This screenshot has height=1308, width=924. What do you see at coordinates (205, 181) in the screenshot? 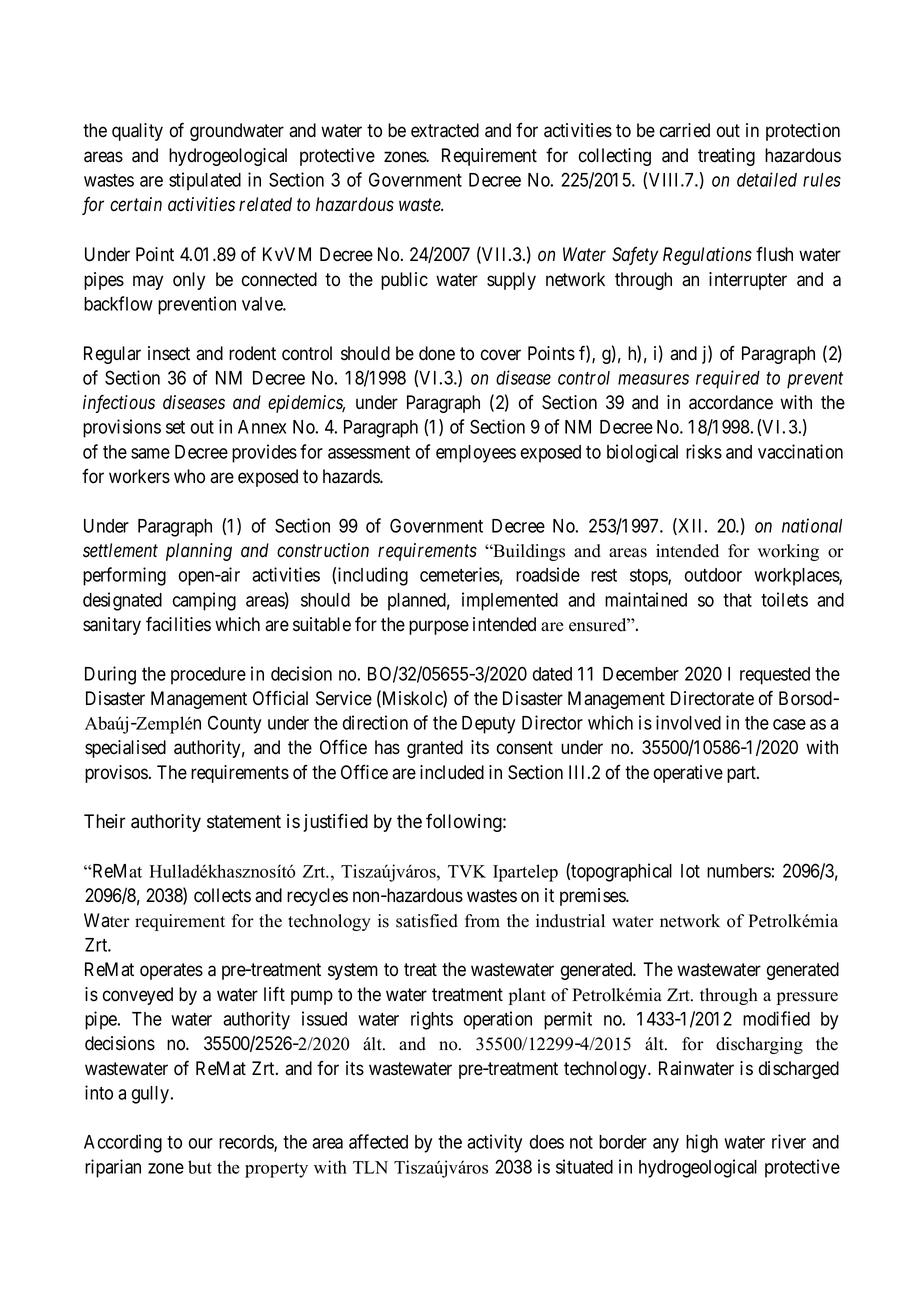
I see `stipulated` at bounding box center [205, 181].
